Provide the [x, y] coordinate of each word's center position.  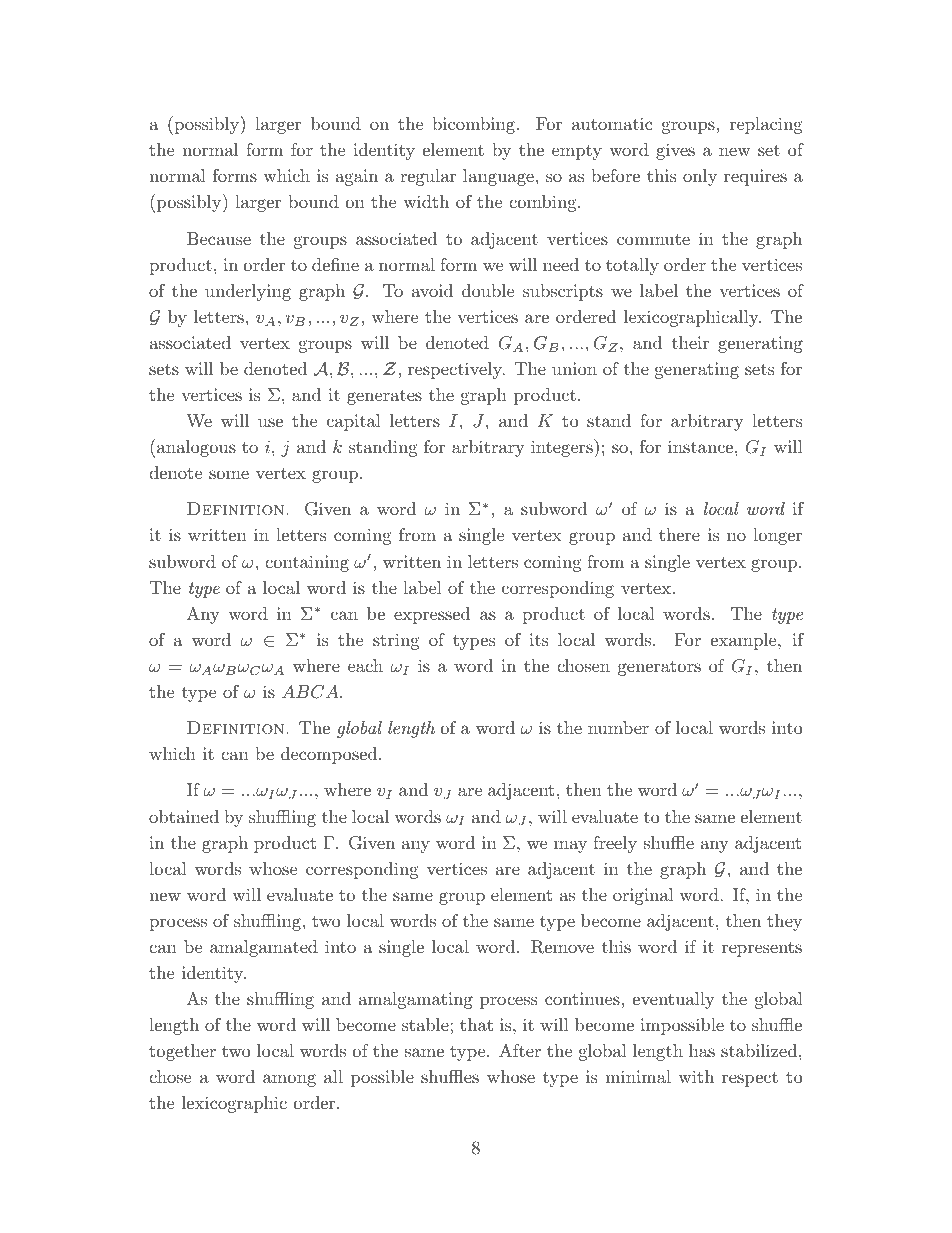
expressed [432, 615]
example [745, 641]
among [289, 1080]
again [357, 177]
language [498, 177]
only [700, 177]
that [476, 1024]
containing [307, 563]
